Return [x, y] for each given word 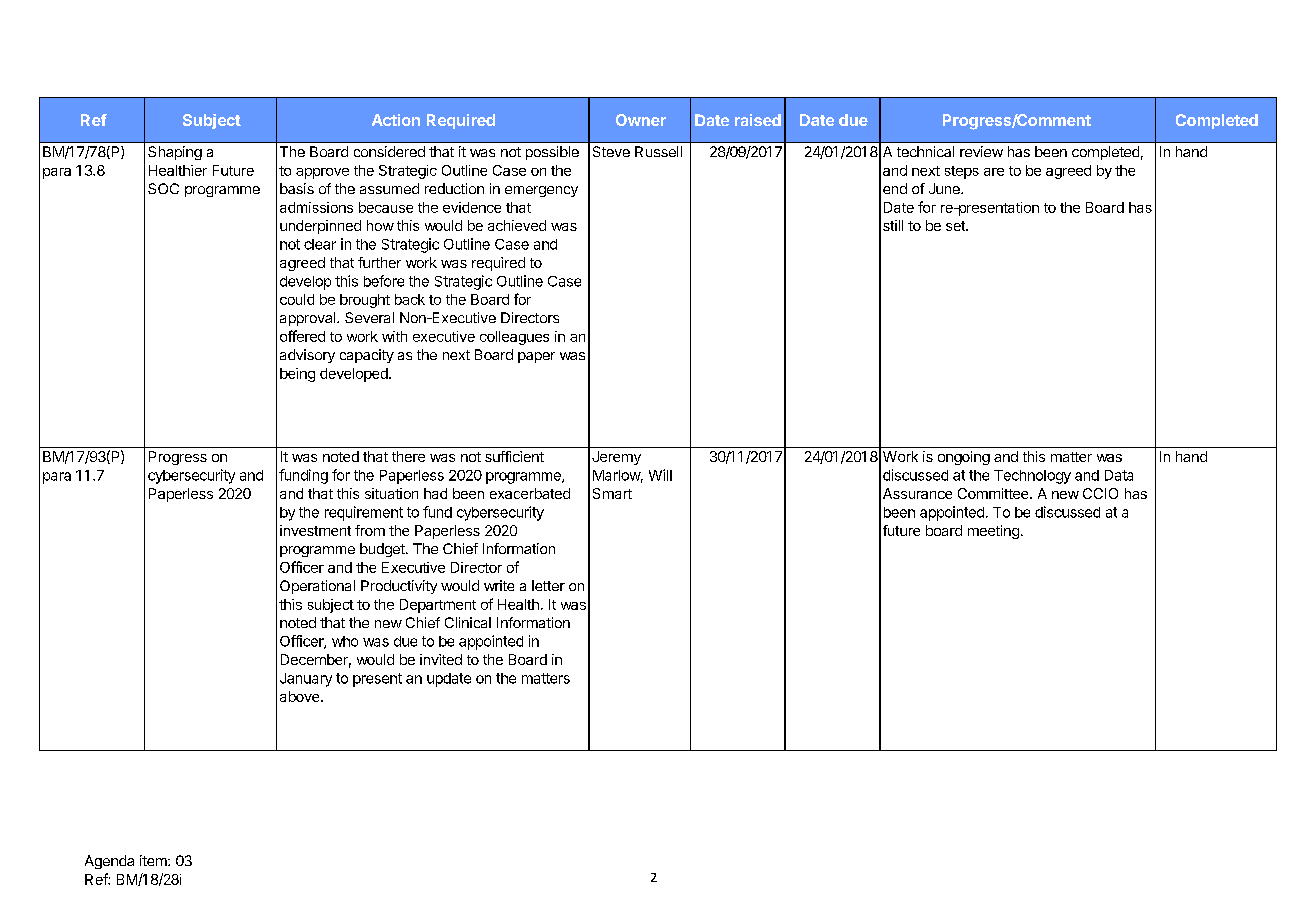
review [981, 151]
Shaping [175, 153]
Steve [611, 151]
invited [441, 659]
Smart [612, 493]
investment [315, 530]
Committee [994, 493]
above [301, 696]
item [154, 860]
